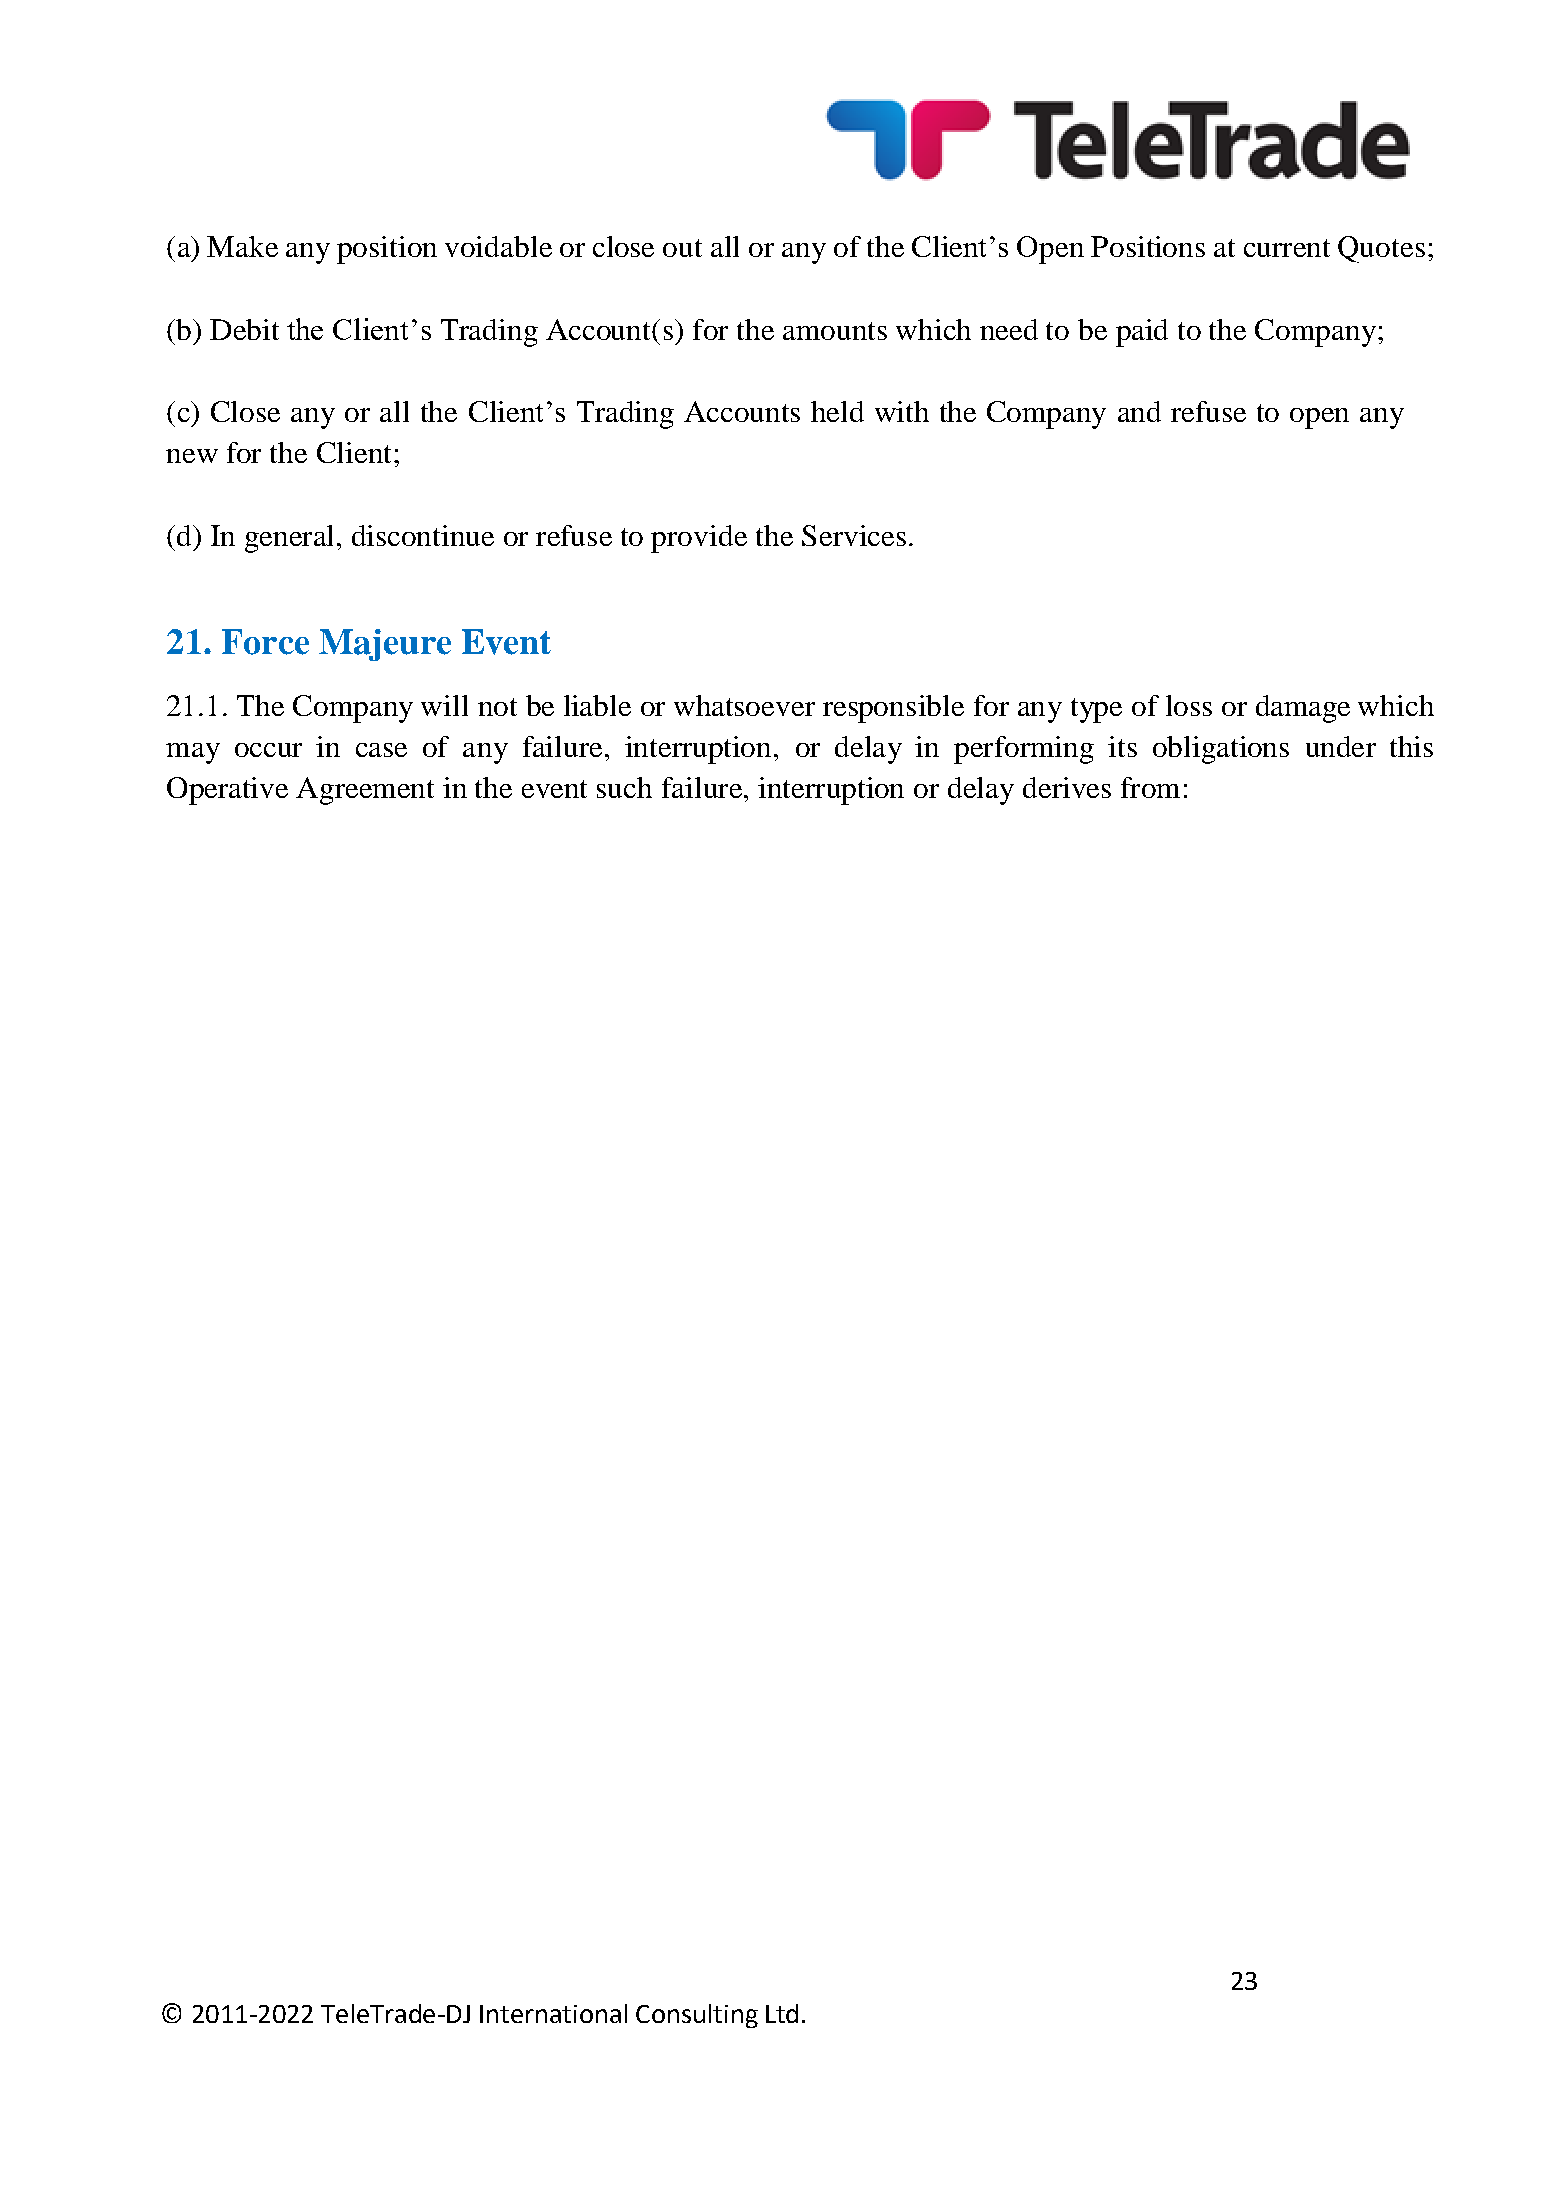 This document has width=1551, height=2187. Describe the element at coordinates (553, 2013) in the document. I see `International` at that location.
